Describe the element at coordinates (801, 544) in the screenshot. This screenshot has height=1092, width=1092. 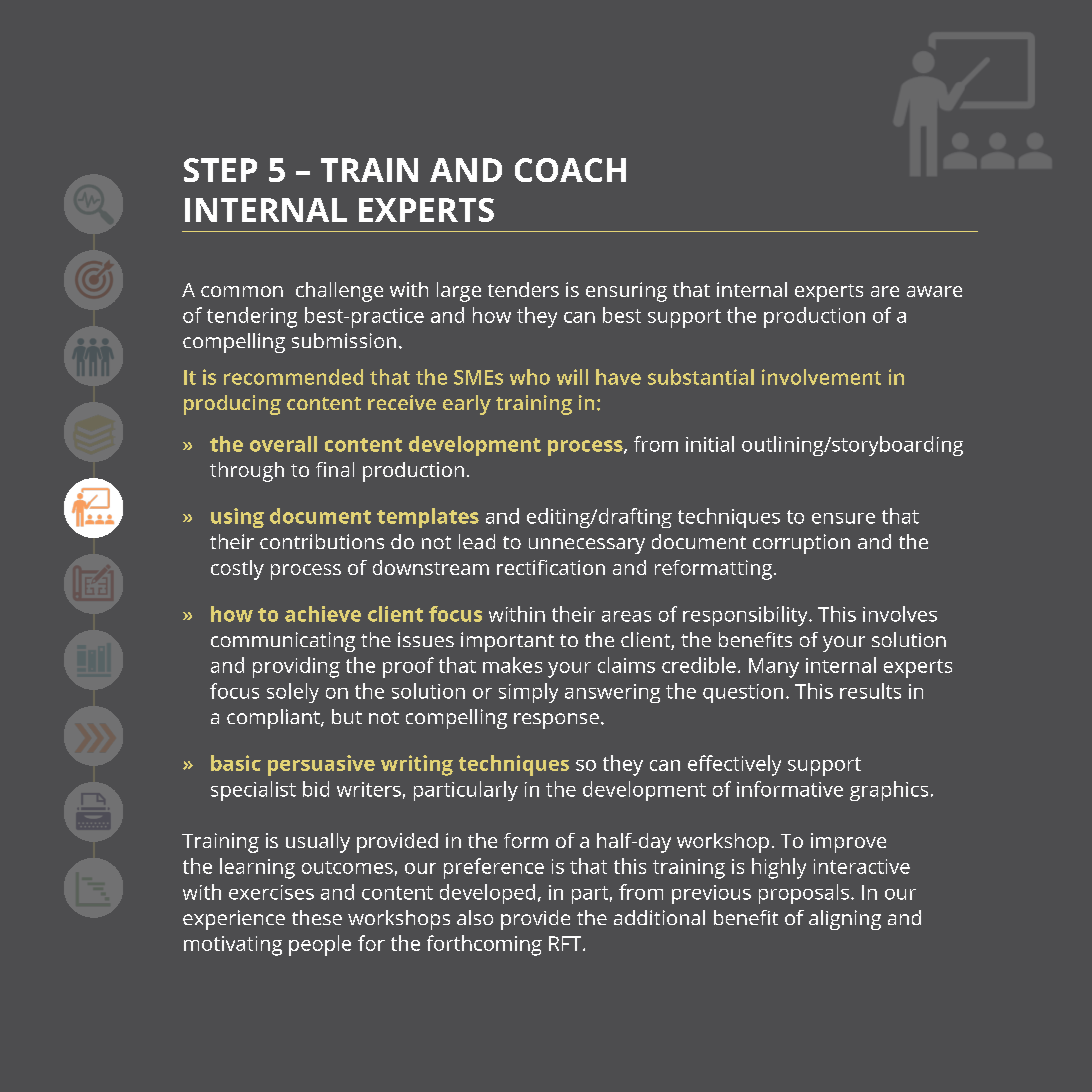
I see `corruption` at that location.
